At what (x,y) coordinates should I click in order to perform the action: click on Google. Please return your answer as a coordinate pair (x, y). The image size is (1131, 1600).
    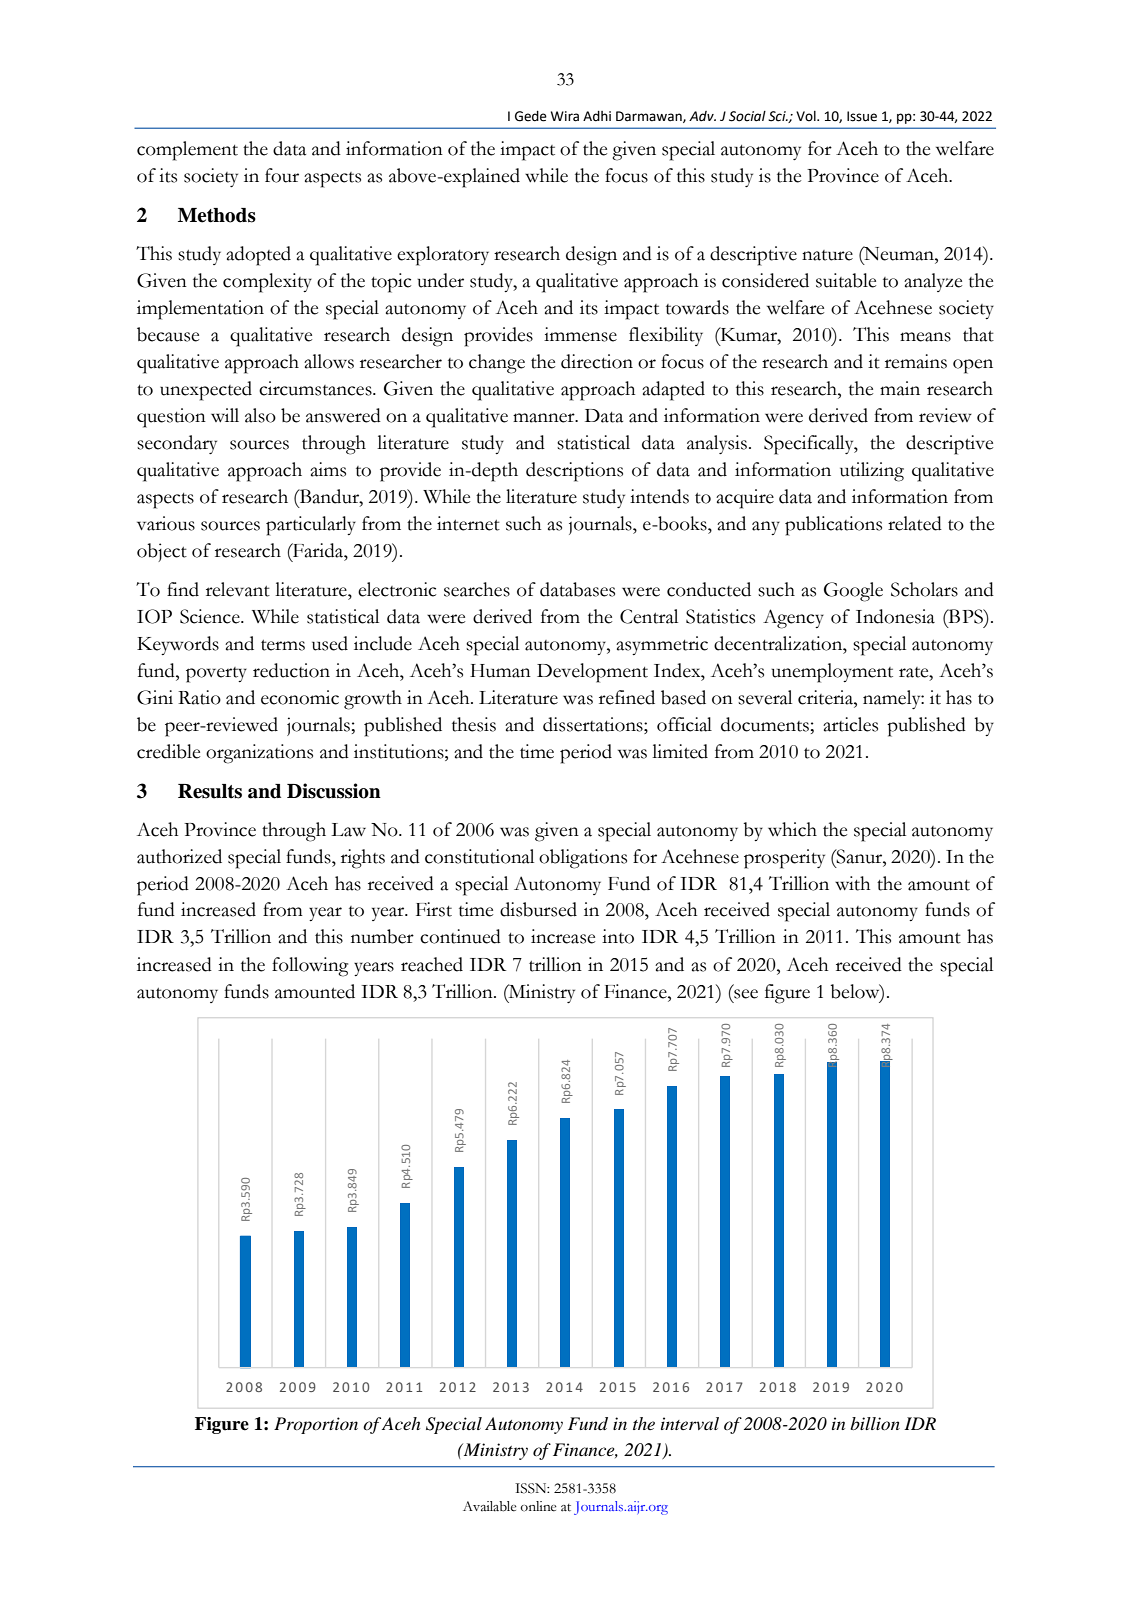
    Looking at the image, I should click on (853, 592).
